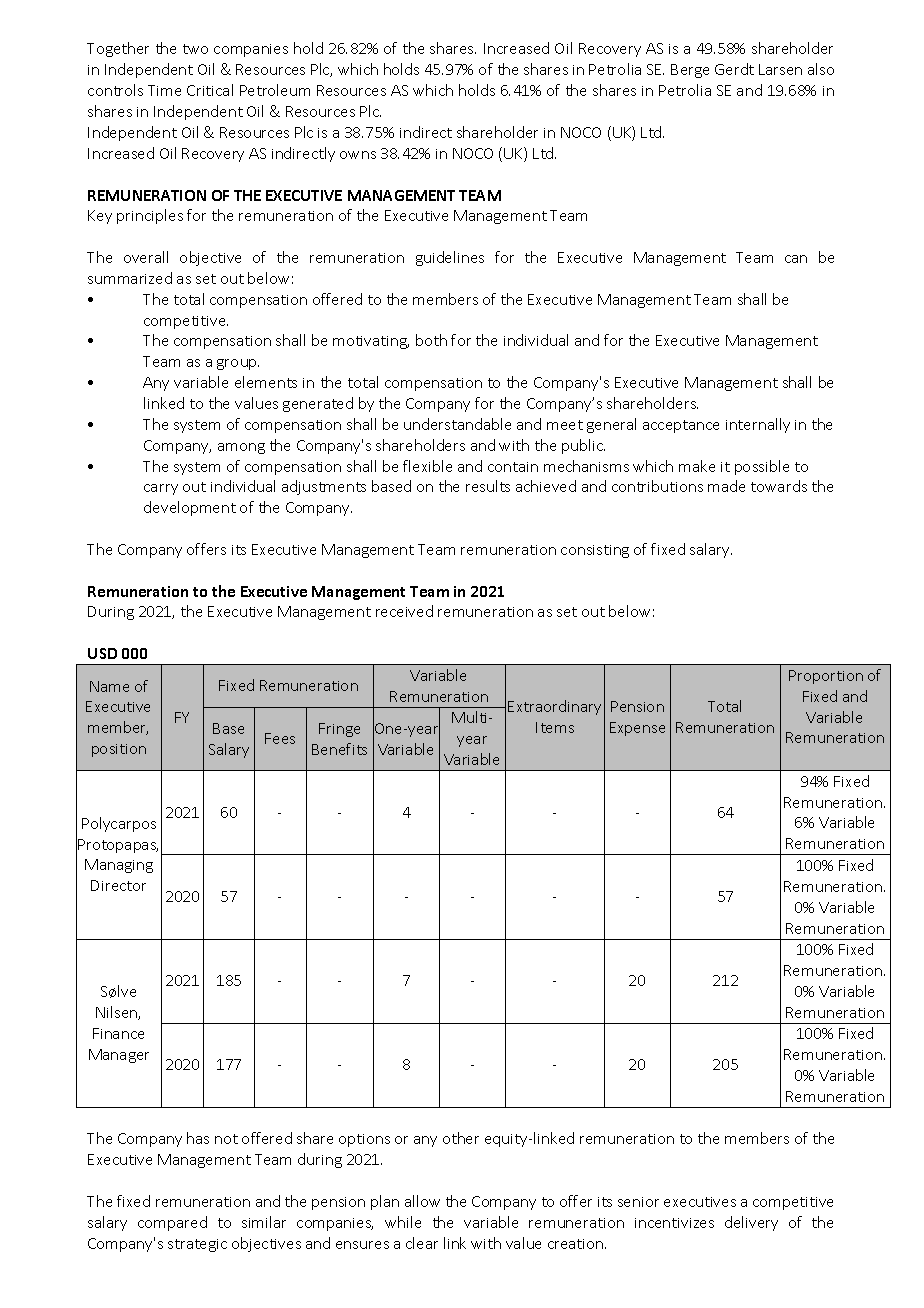  I want to click on internally, so click(758, 425).
